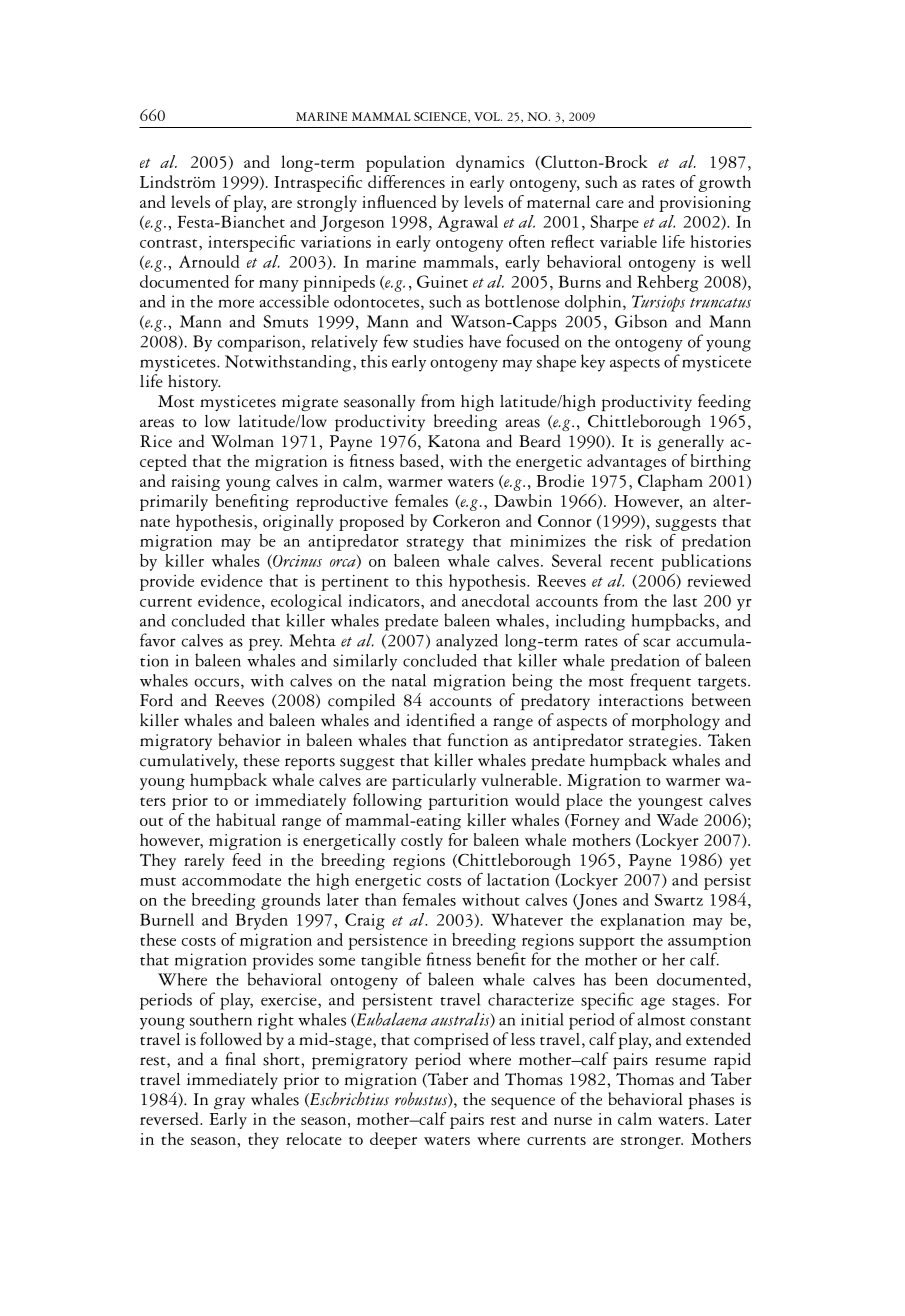 Image resolution: width=905 pixels, height=1316 pixels. Describe the element at coordinates (229, 1103) in the image. I see `gray` at that location.
